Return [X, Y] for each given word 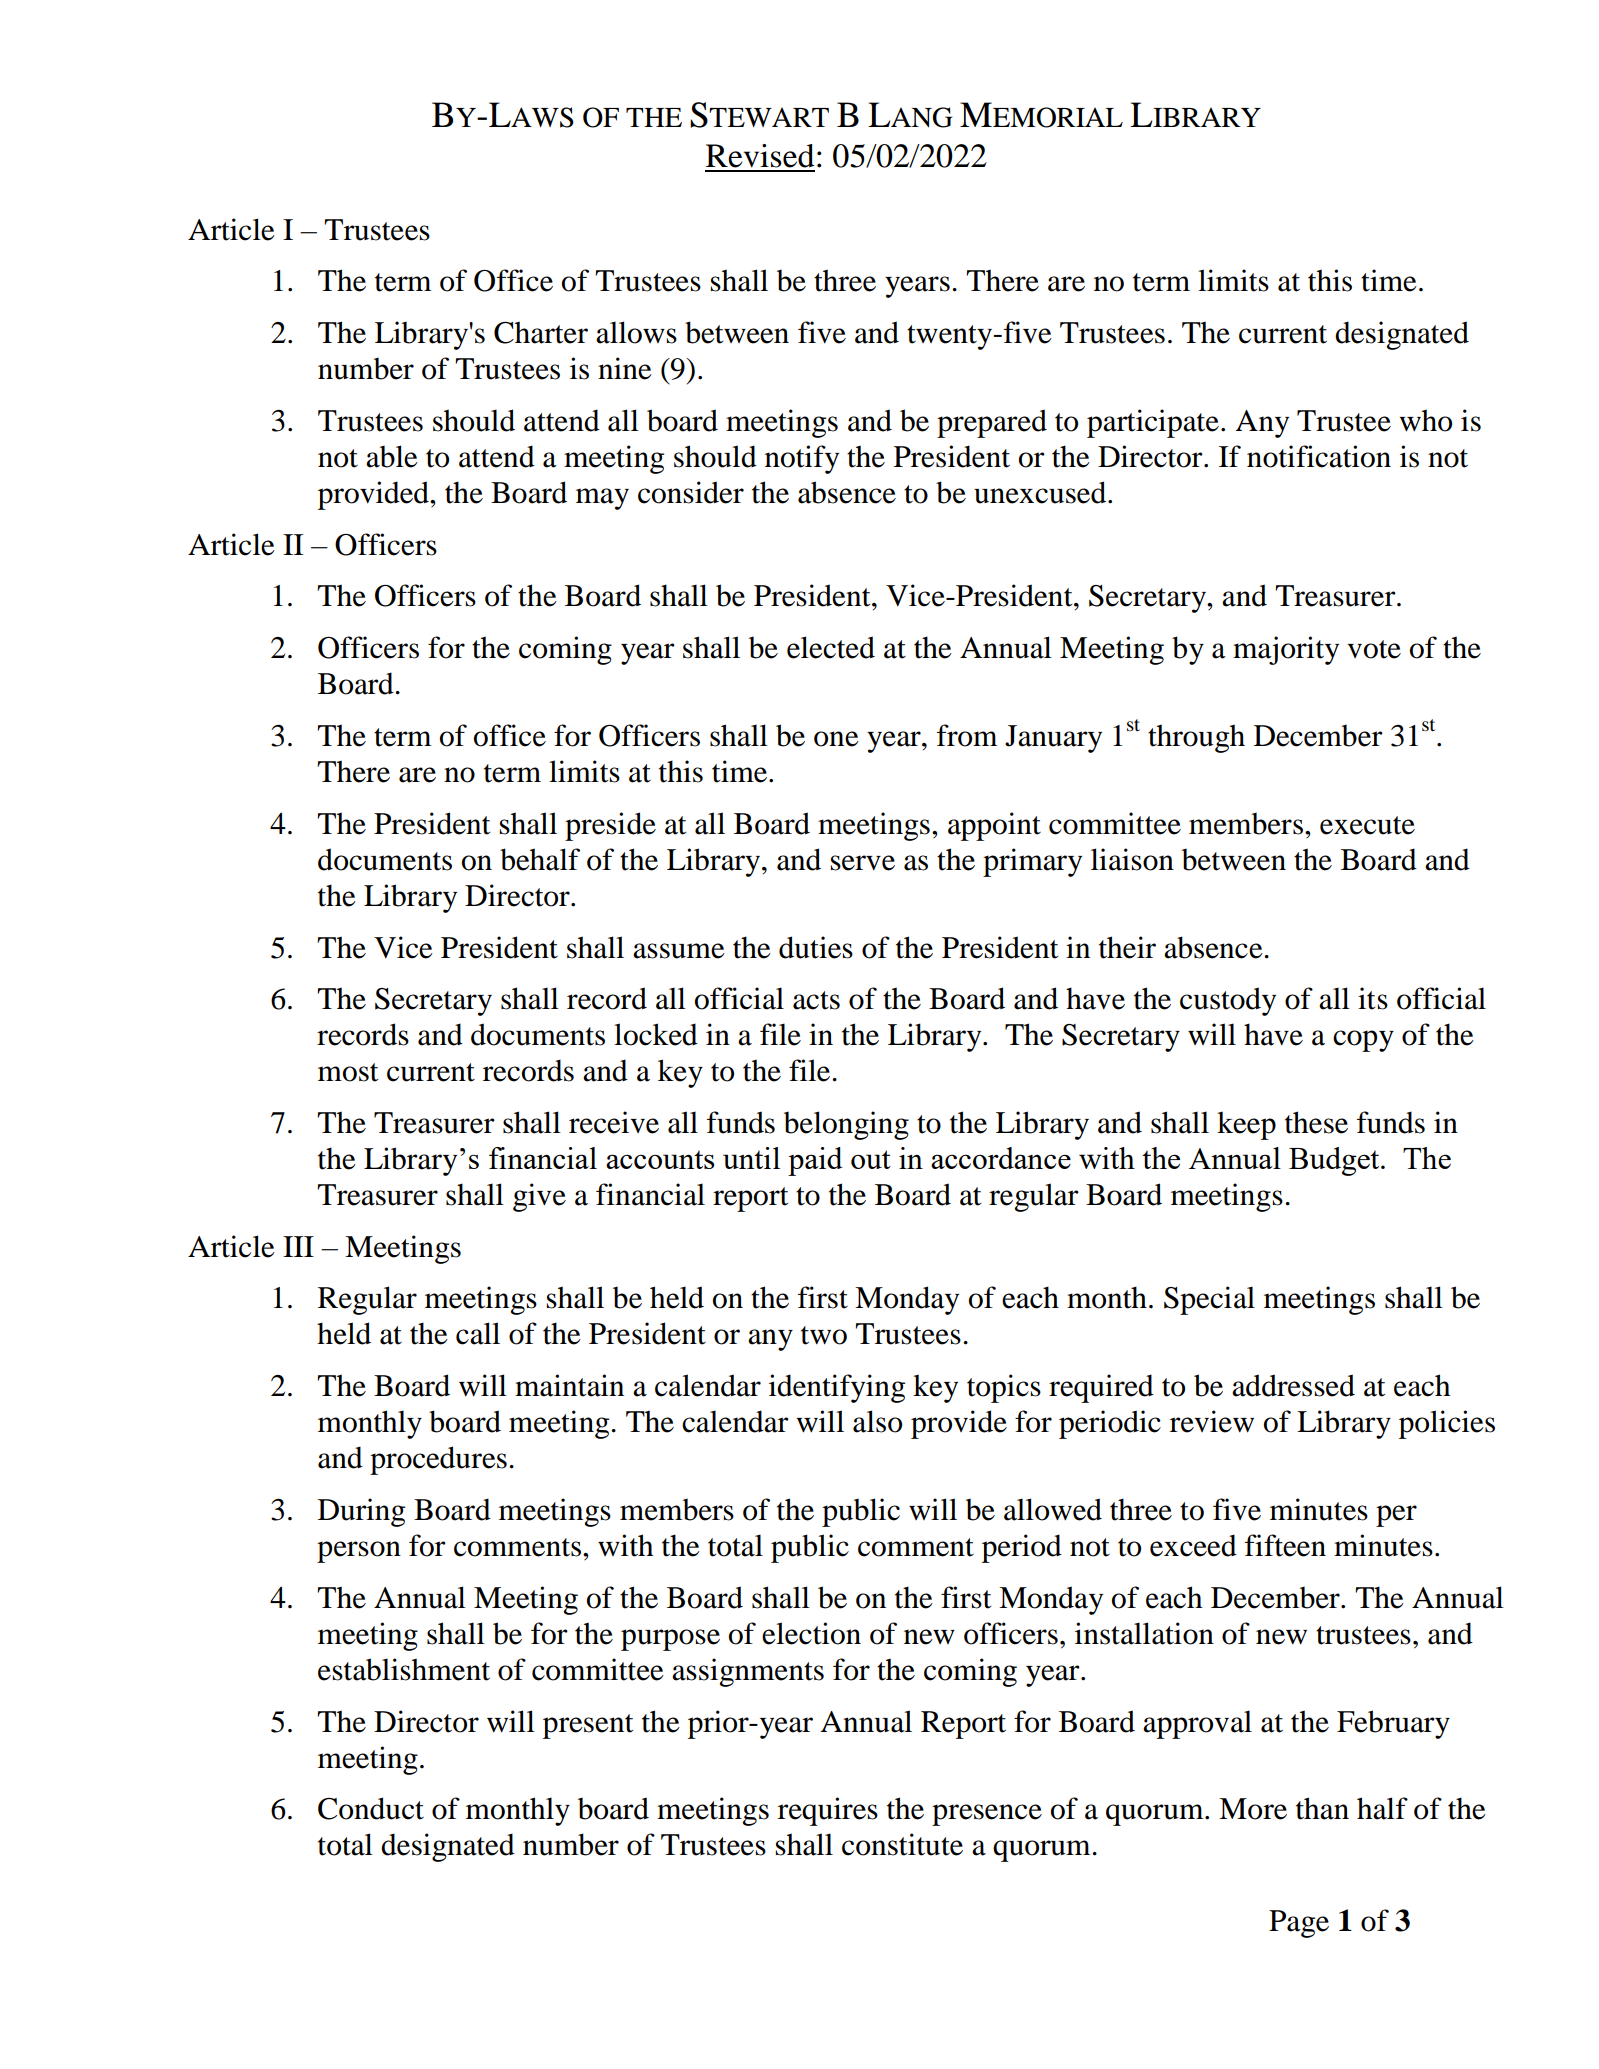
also [877, 1421]
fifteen [1285, 1545]
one [836, 739]
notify [802, 459]
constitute [902, 1844]
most [348, 1072]
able [392, 456]
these [1316, 1122]
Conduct [371, 1808]
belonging [846, 1125]
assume [679, 951]
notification [1319, 456]
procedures [438, 1460]
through [1196, 738]
